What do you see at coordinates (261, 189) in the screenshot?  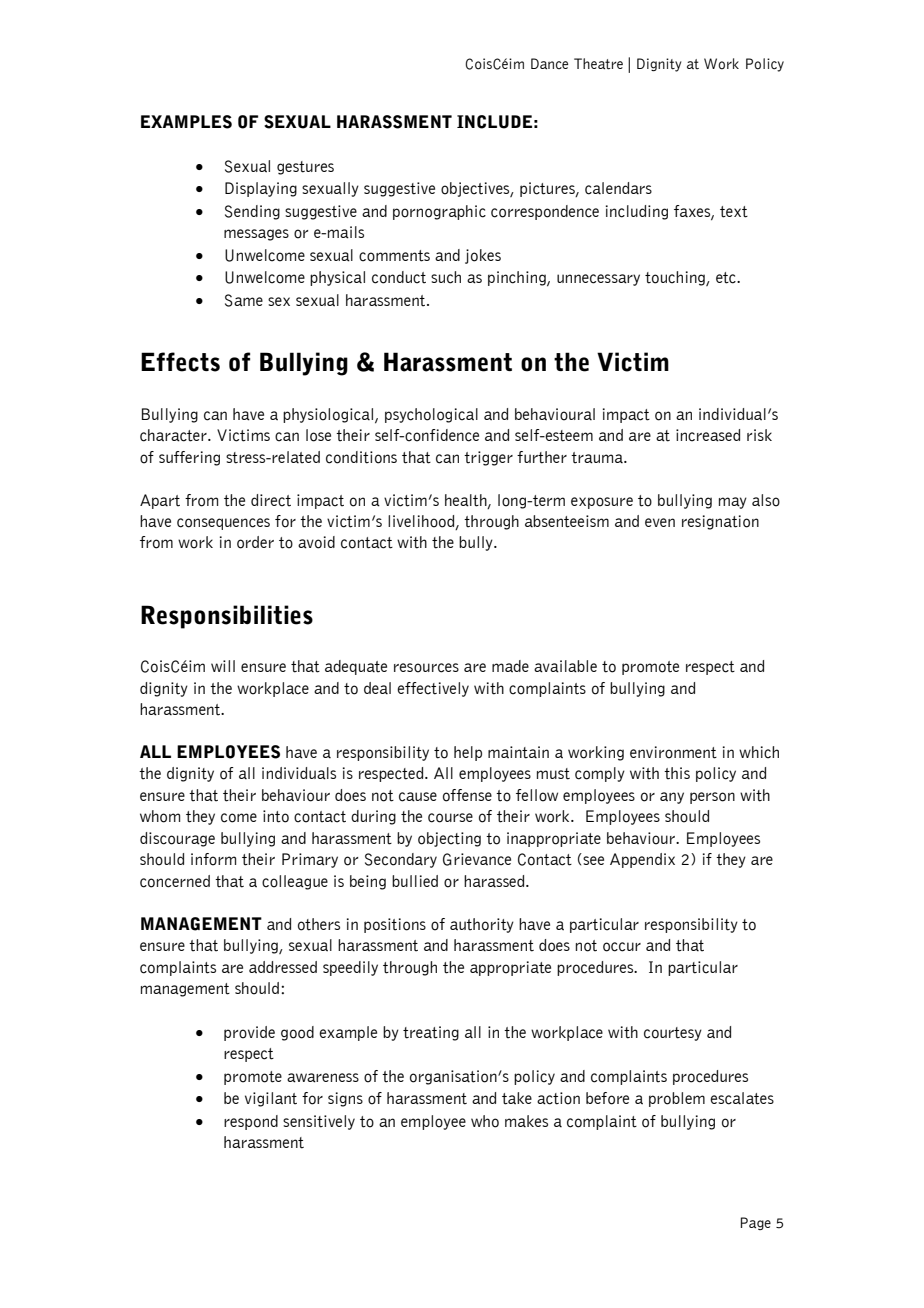 I see `Displaying` at bounding box center [261, 189].
